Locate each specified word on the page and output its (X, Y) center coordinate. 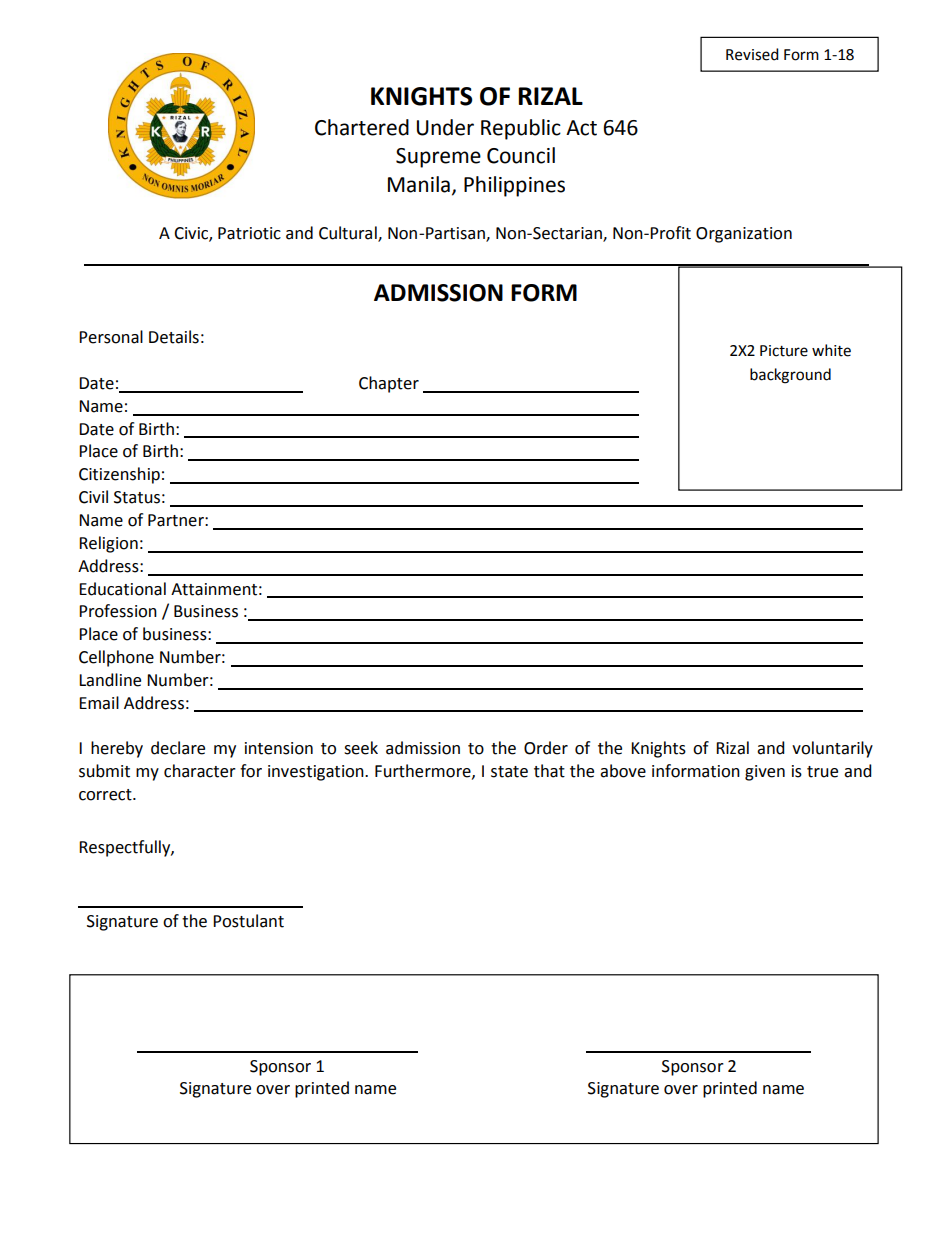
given (765, 773)
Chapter (389, 384)
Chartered (362, 127)
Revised (752, 54)
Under (445, 127)
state (509, 772)
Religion (108, 544)
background (790, 376)
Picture (784, 351)
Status (137, 497)
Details (174, 337)
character (200, 771)
